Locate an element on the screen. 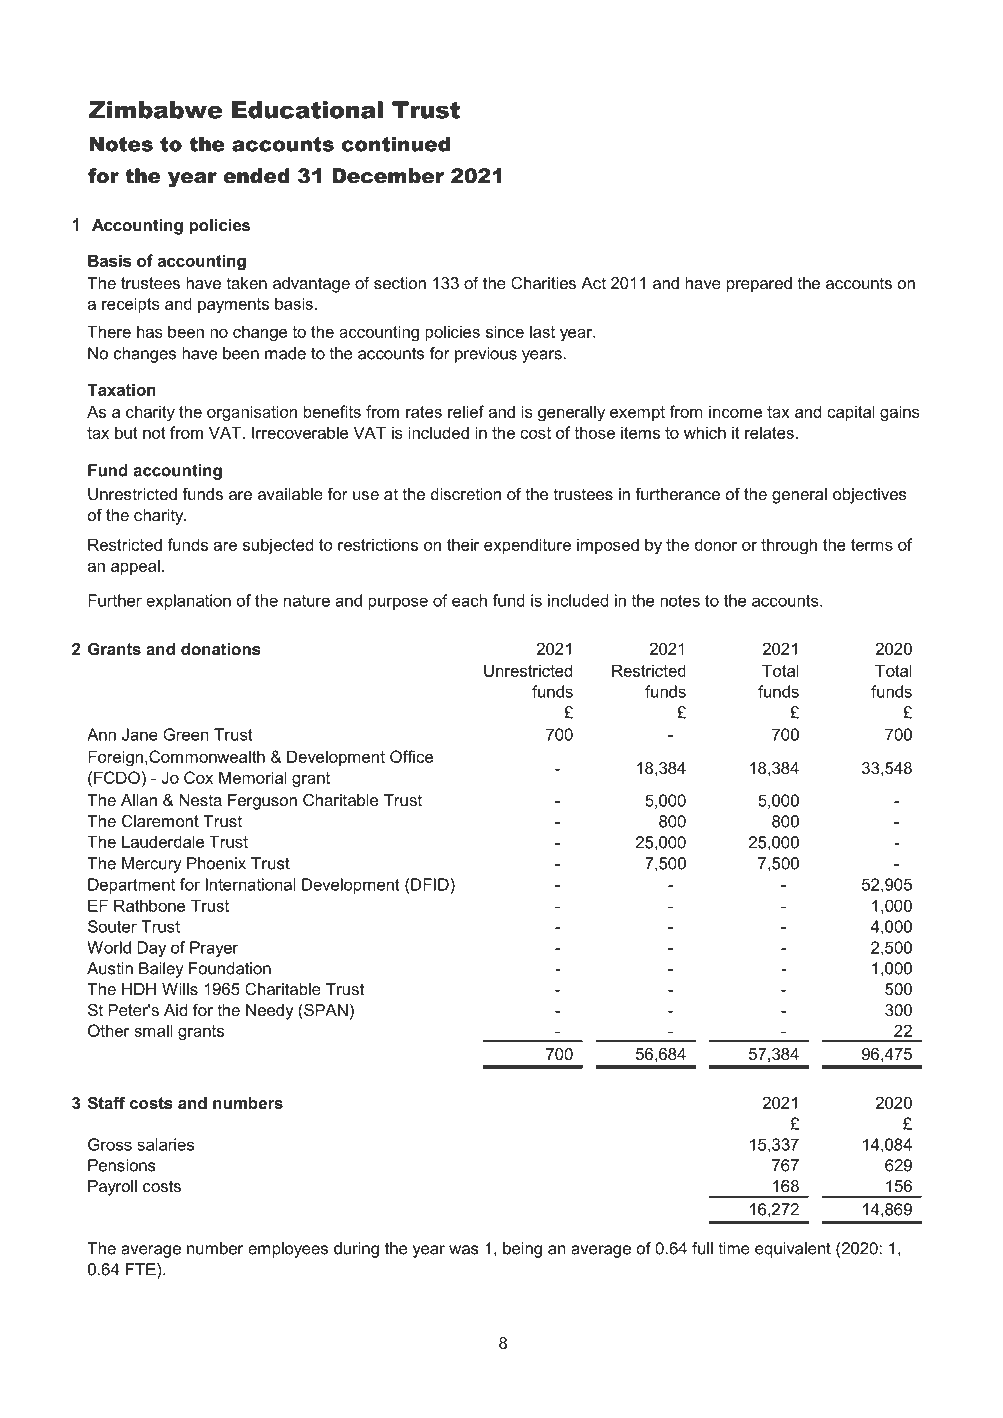  Zimbabwe is located at coordinates (155, 110).
